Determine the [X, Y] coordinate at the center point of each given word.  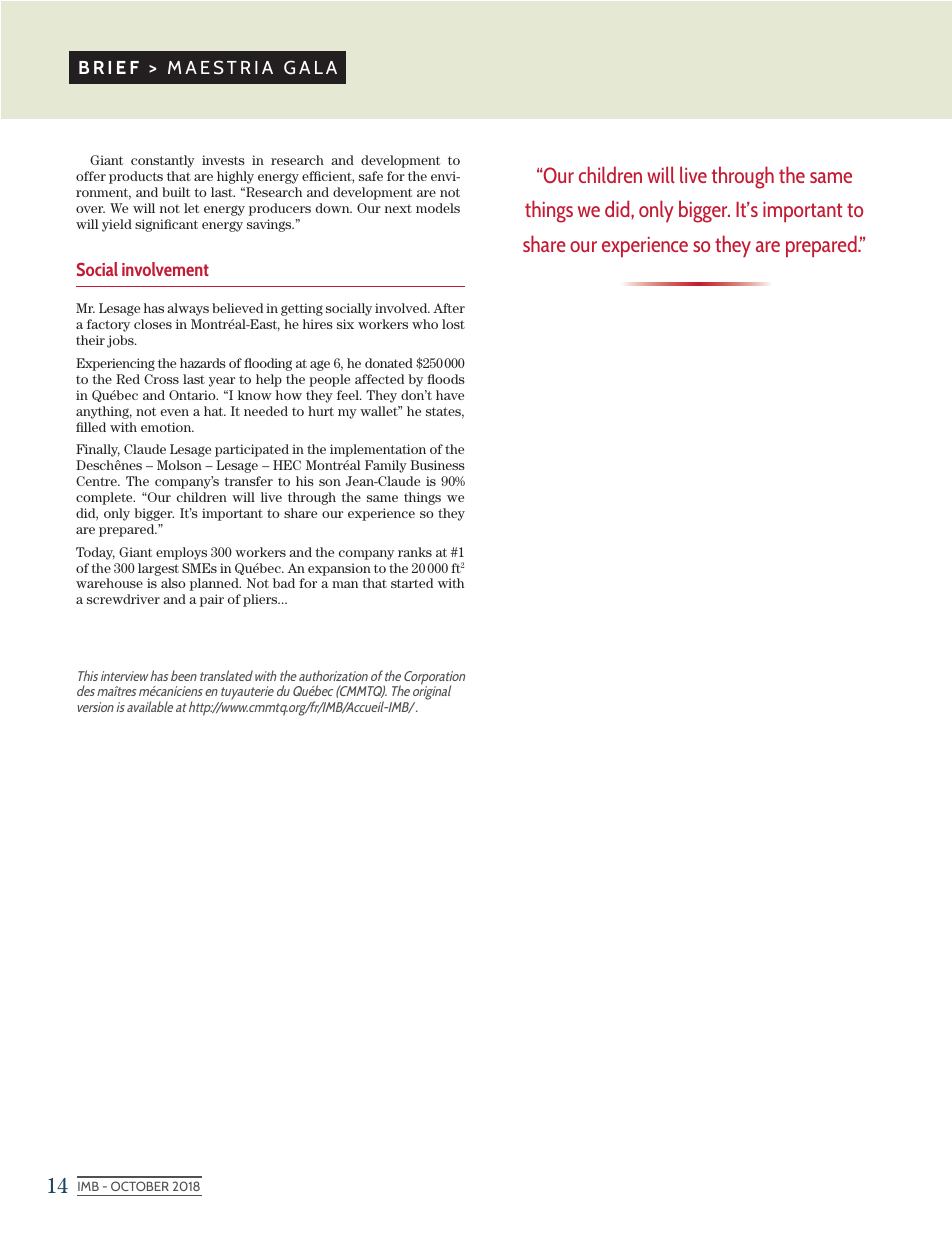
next [398, 208]
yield [117, 225]
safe [371, 176]
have [450, 395]
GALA [310, 67]
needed [266, 411]
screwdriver [123, 599]
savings [270, 225]
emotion [167, 427]
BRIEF [109, 67]
